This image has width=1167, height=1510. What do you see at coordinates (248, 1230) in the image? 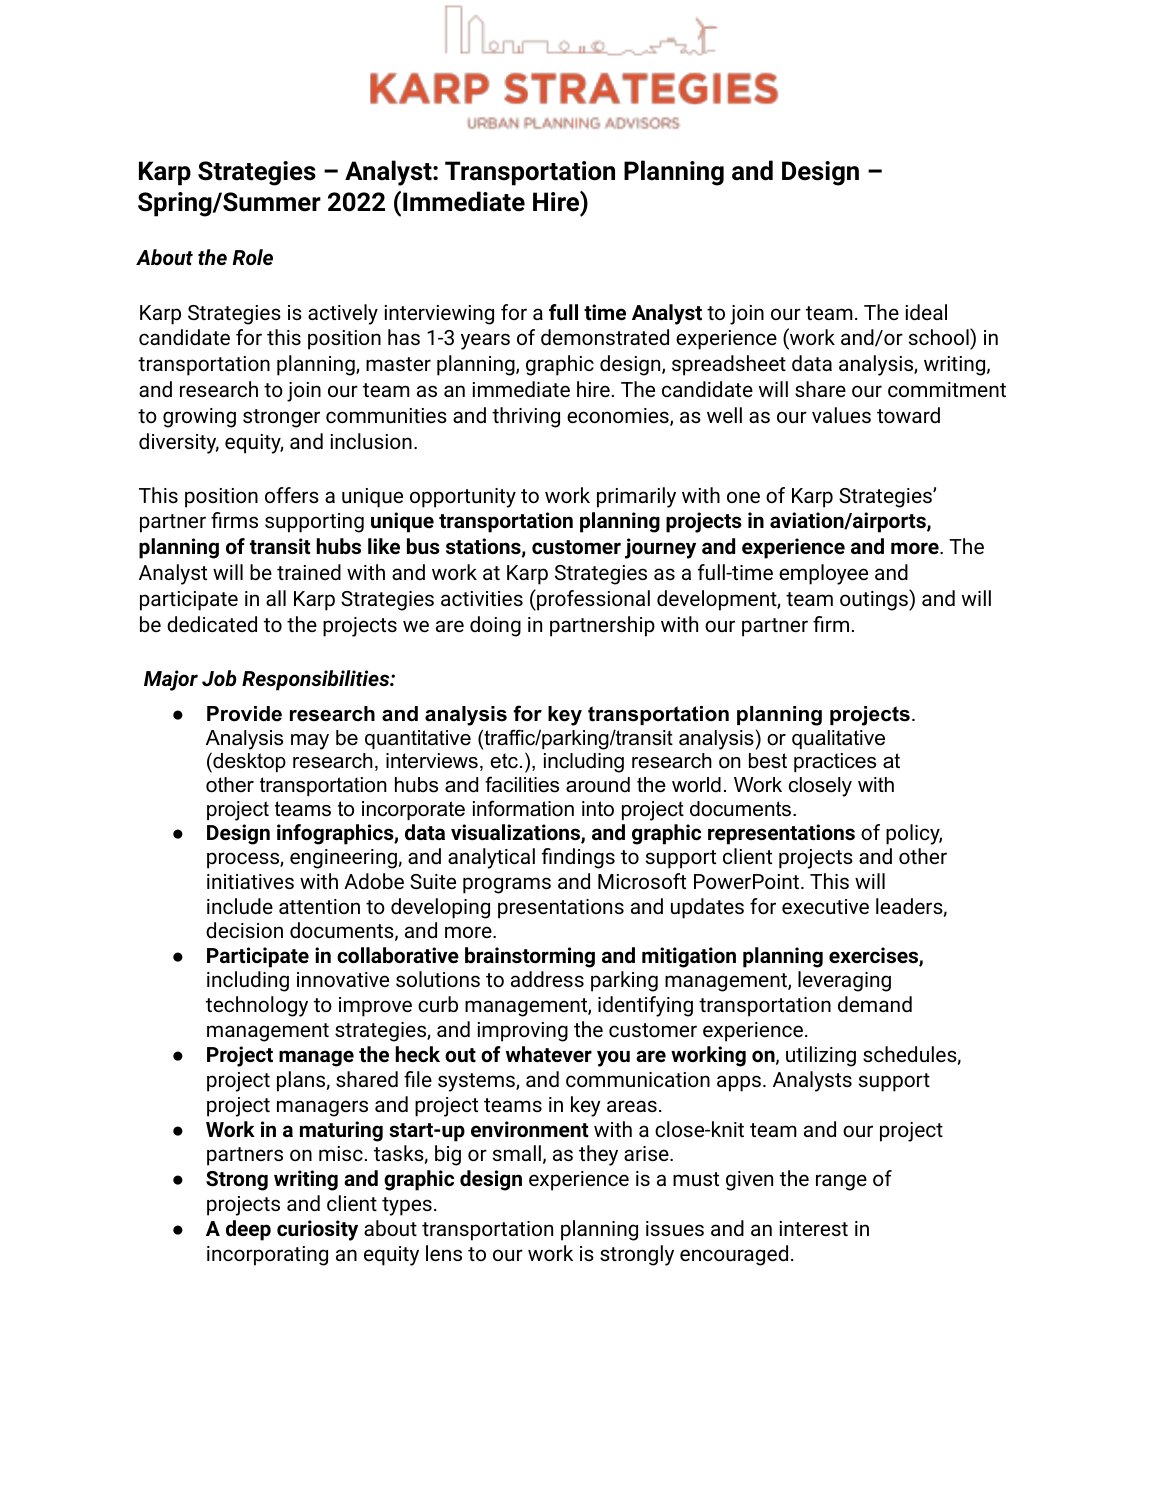
I see `deep` at bounding box center [248, 1230].
